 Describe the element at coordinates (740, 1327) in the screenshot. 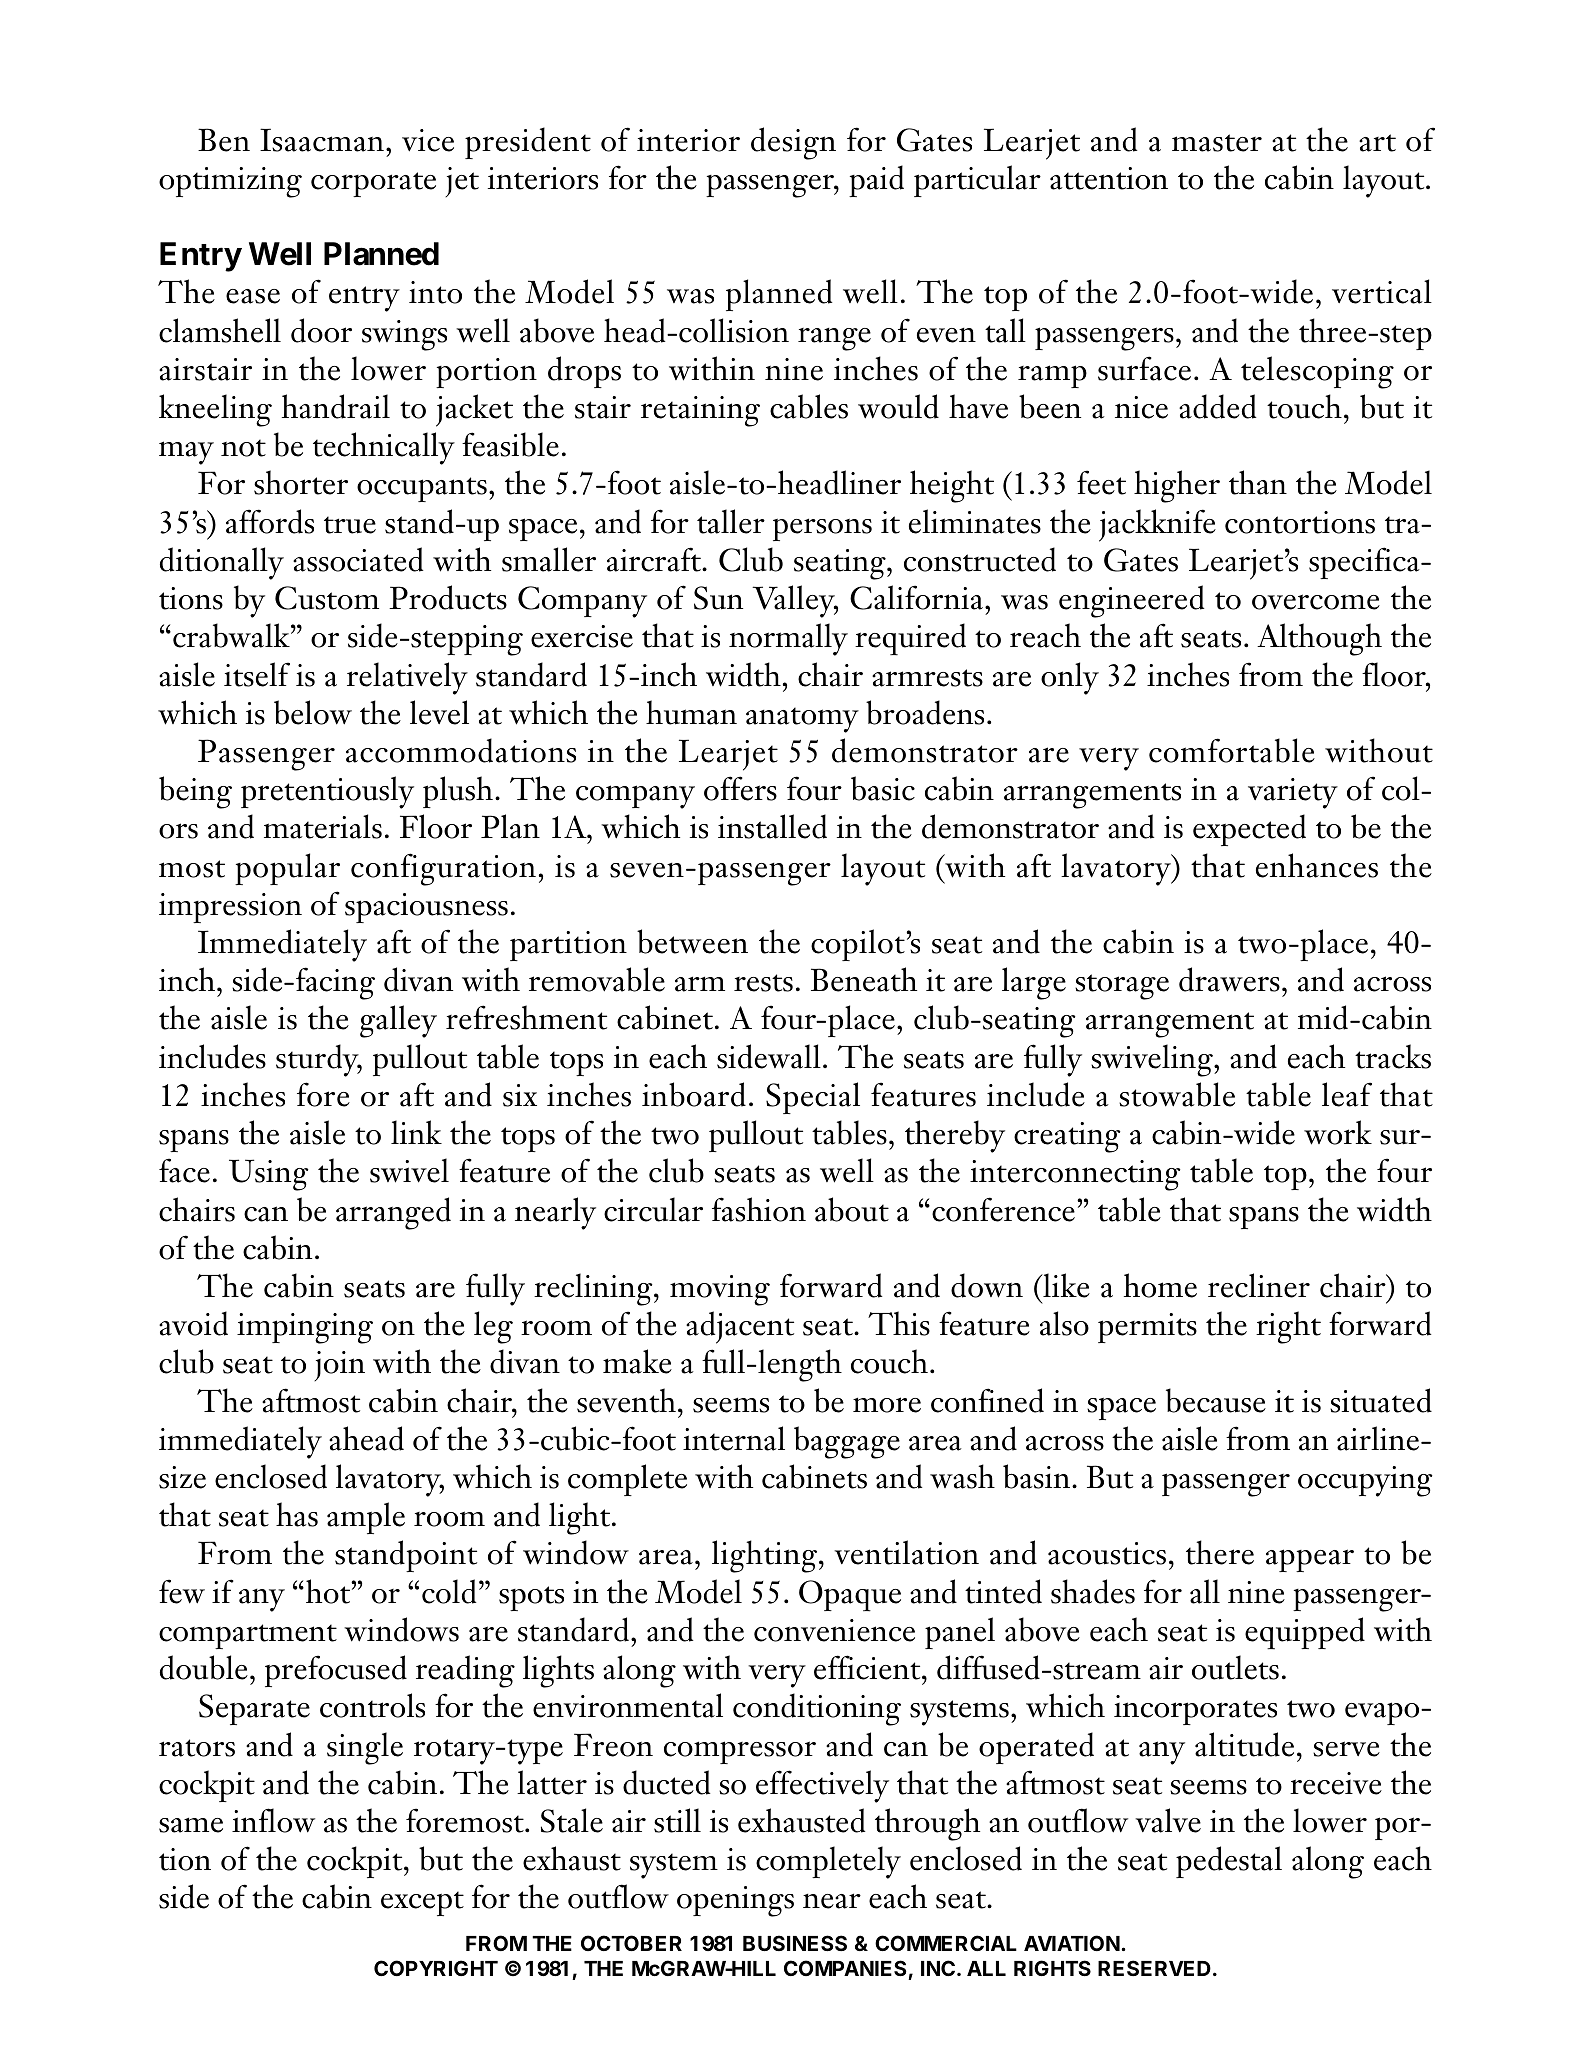

I see `adjacent` at that location.
